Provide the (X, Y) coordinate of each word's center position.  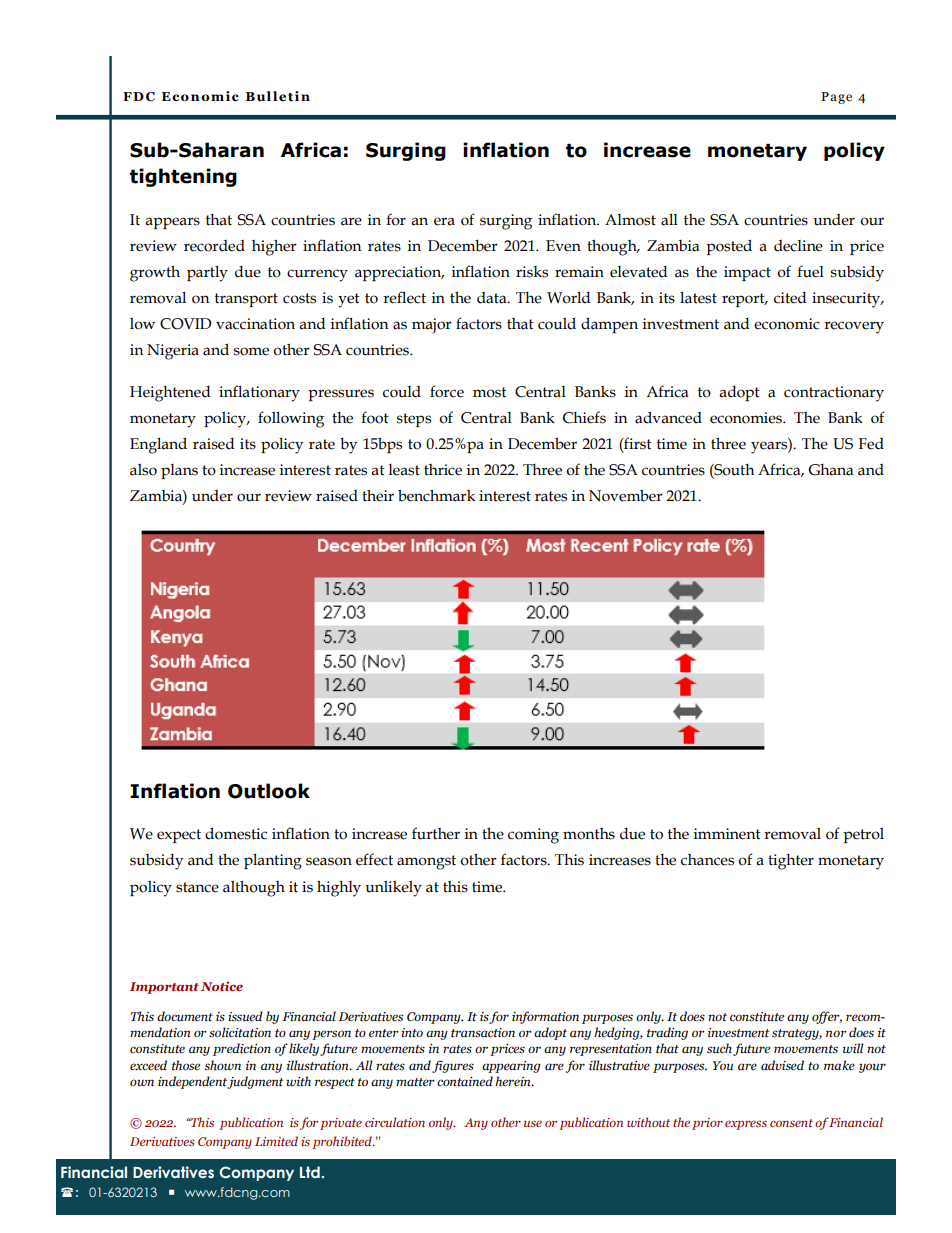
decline (798, 246)
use (533, 1123)
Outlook (269, 791)
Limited (276, 1141)
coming (533, 836)
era (444, 221)
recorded (214, 246)
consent (791, 1123)
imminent (727, 834)
